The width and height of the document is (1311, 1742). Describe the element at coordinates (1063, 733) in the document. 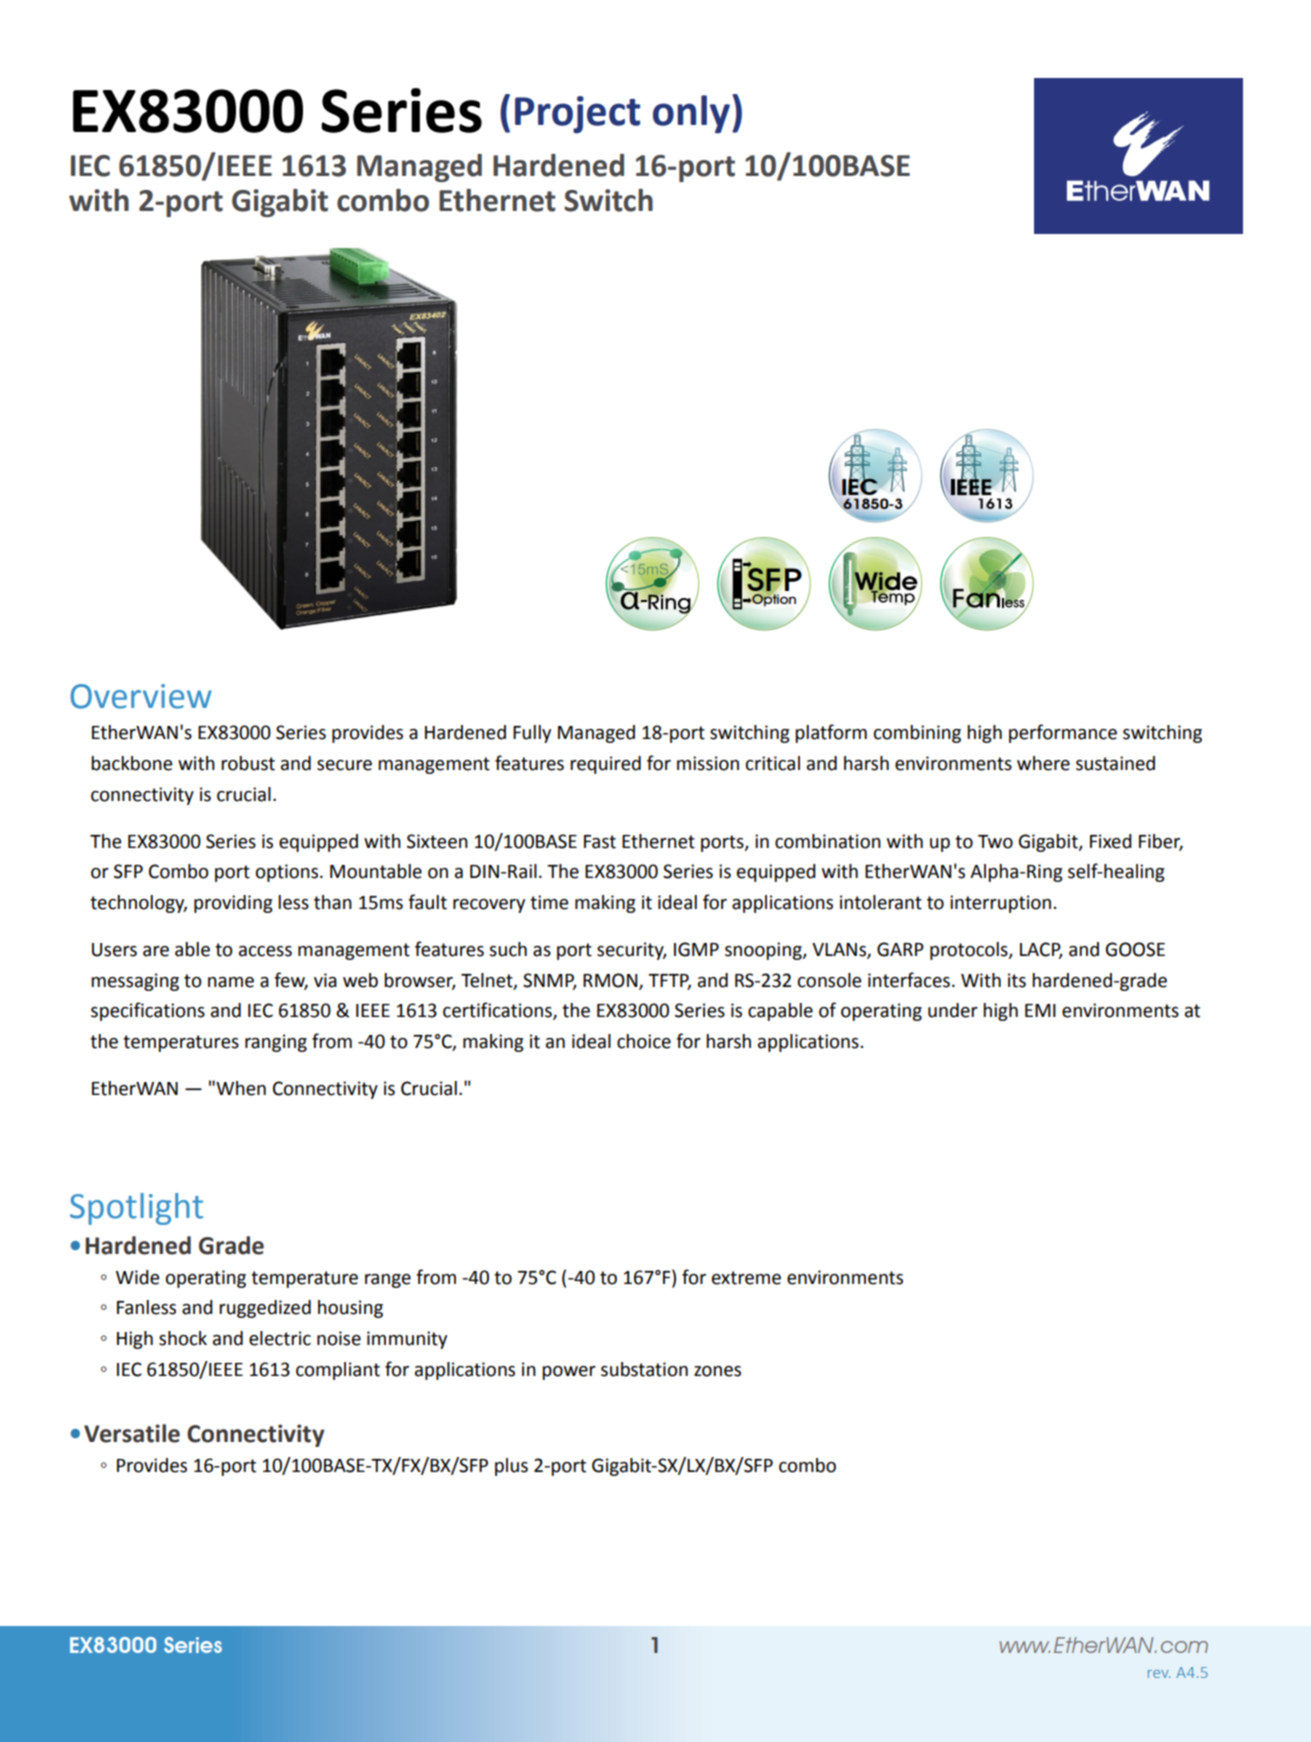

I see `performance` at that location.
